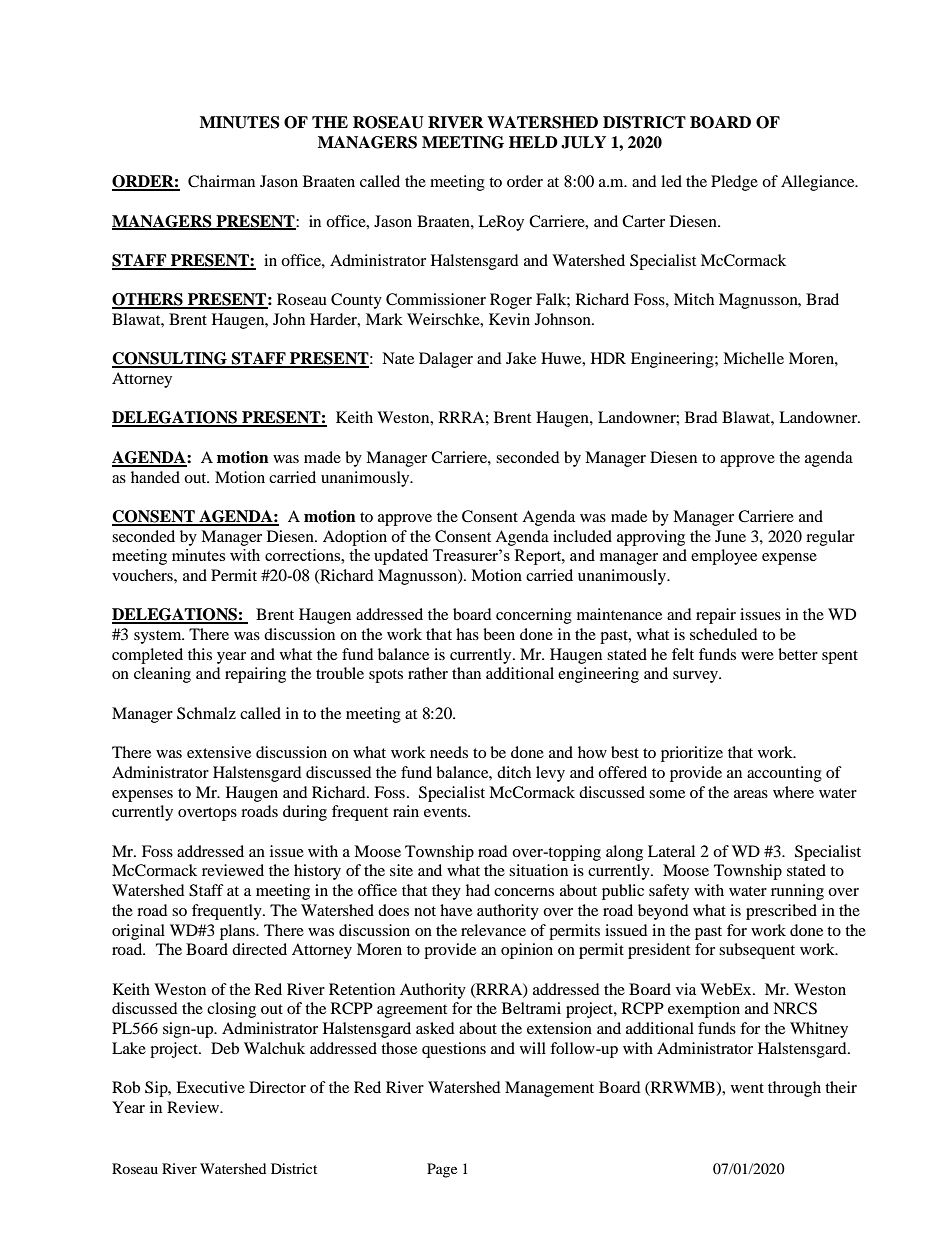 This image has height=1233, width=952. What do you see at coordinates (442, 1170) in the image?
I see `Page` at bounding box center [442, 1170].
